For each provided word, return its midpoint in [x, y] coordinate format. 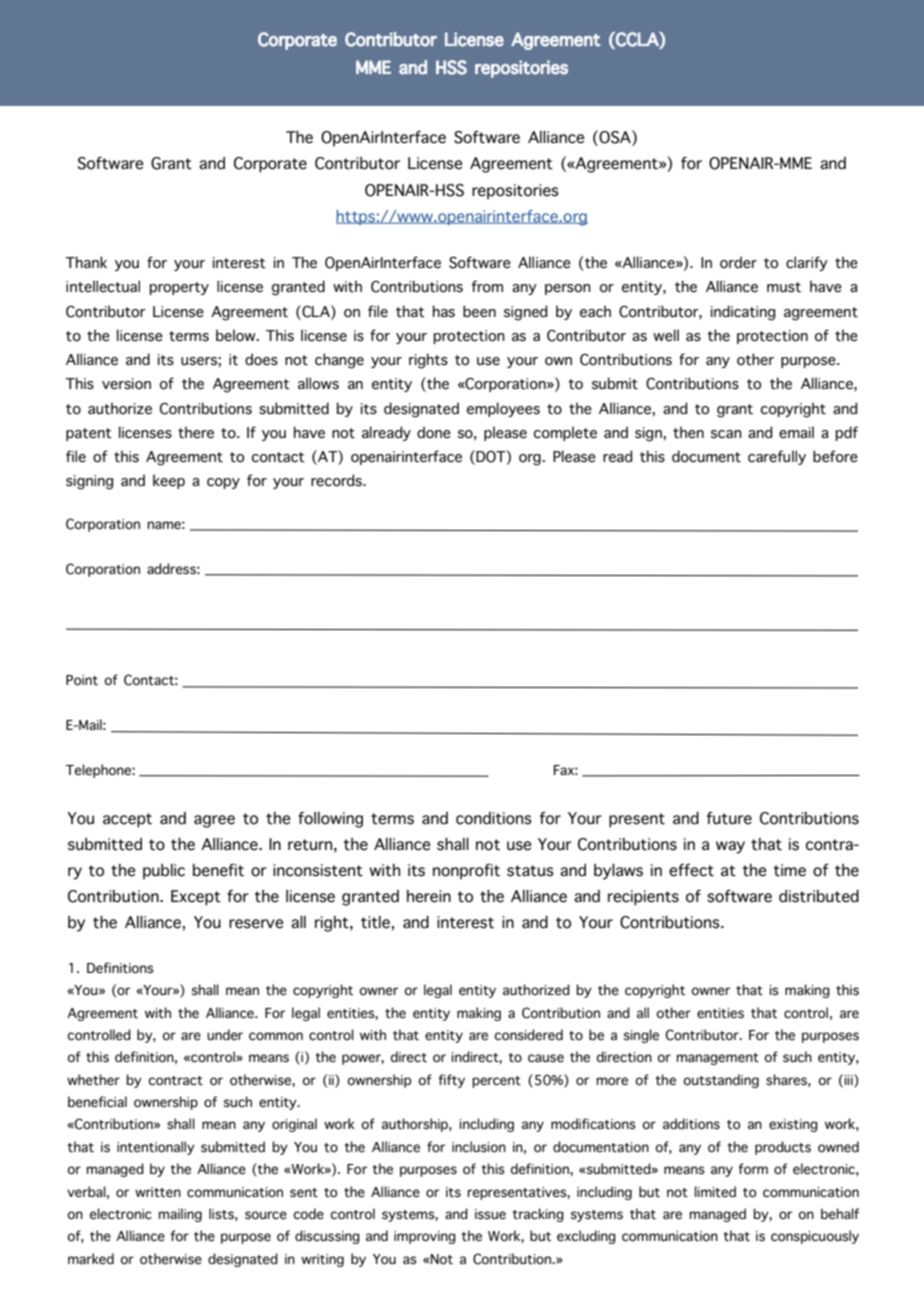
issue [490, 1214]
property [179, 288]
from [487, 286]
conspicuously [815, 1237]
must [784, 287]
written [158, 1192]
